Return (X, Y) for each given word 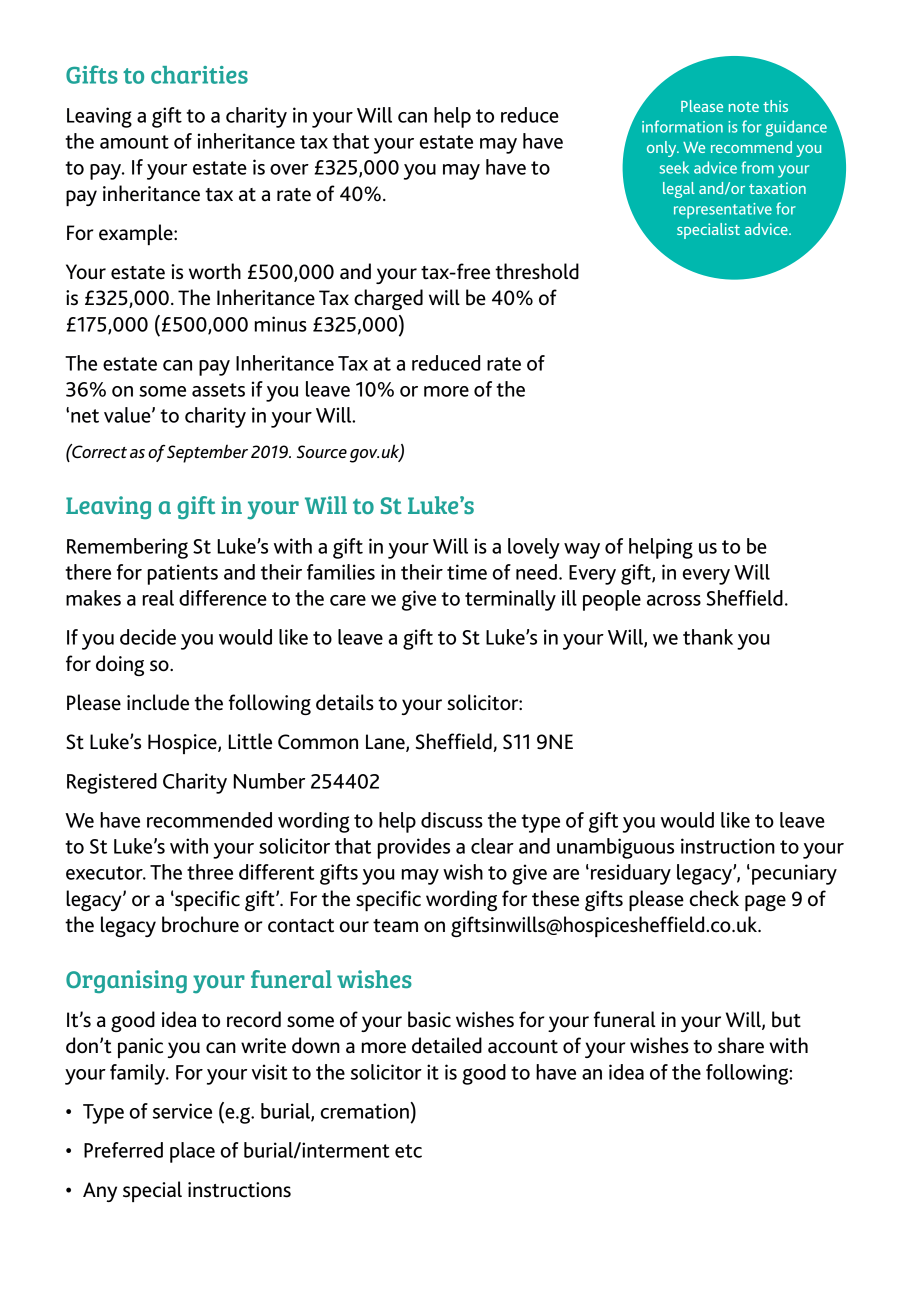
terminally (510, 600)
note (744, 107)
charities (199, 75)
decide (148, 637)
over (289, 169)
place (192, 1152)
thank (708, 637)
